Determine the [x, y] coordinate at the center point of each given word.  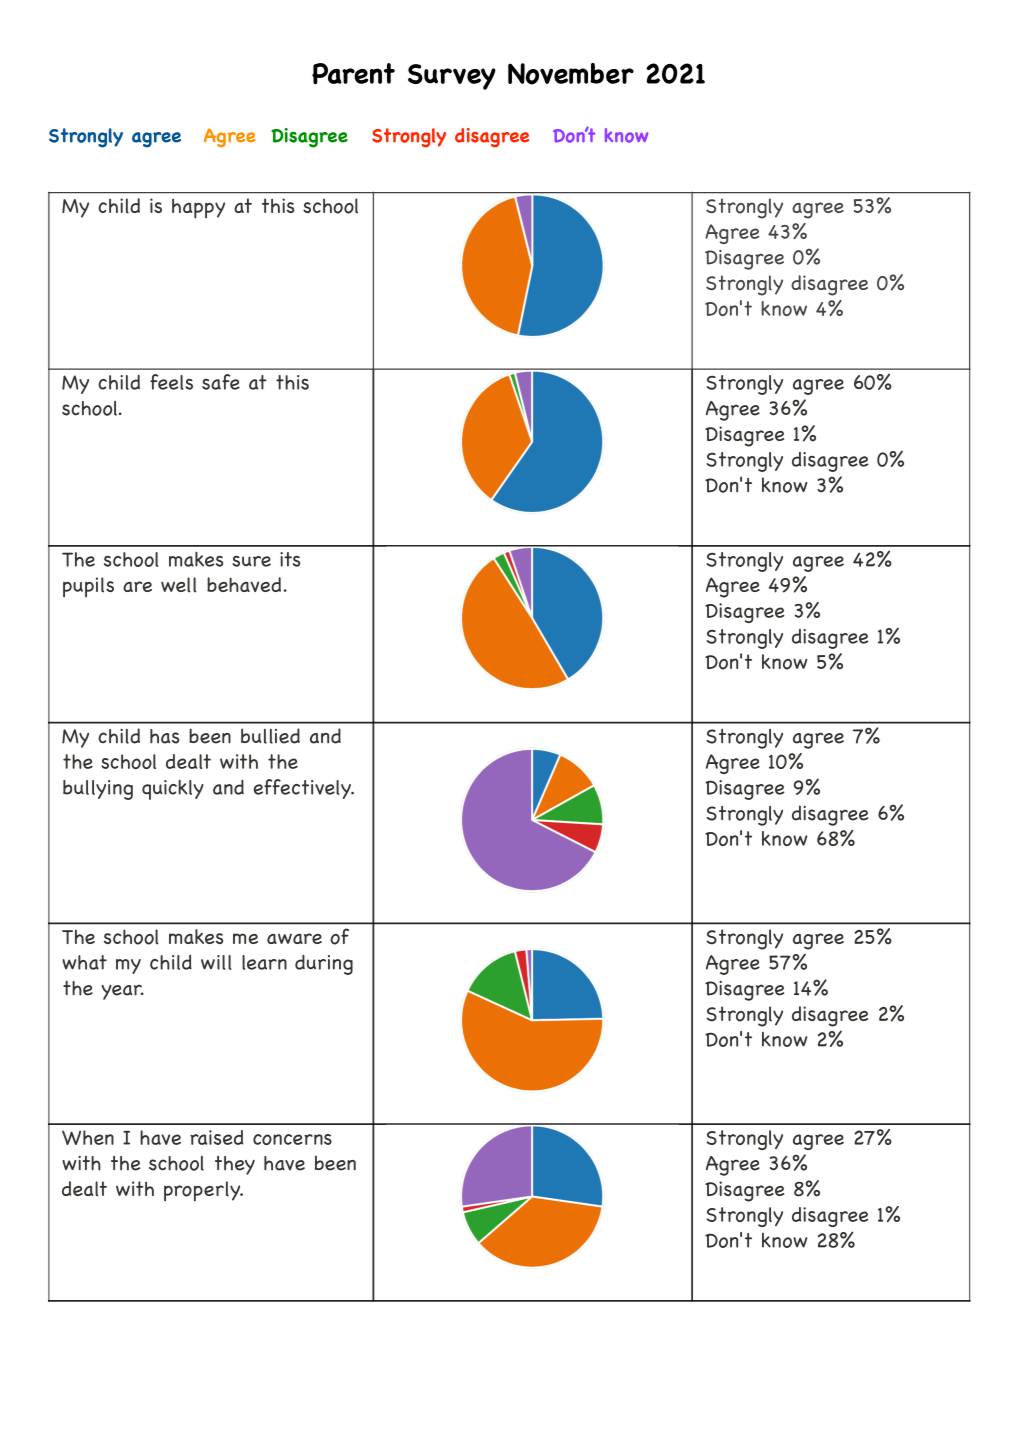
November [571, 74]
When [88, 1137]
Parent [353, 74]
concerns [292, 1139]
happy [198, 208]
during [324, 964]
